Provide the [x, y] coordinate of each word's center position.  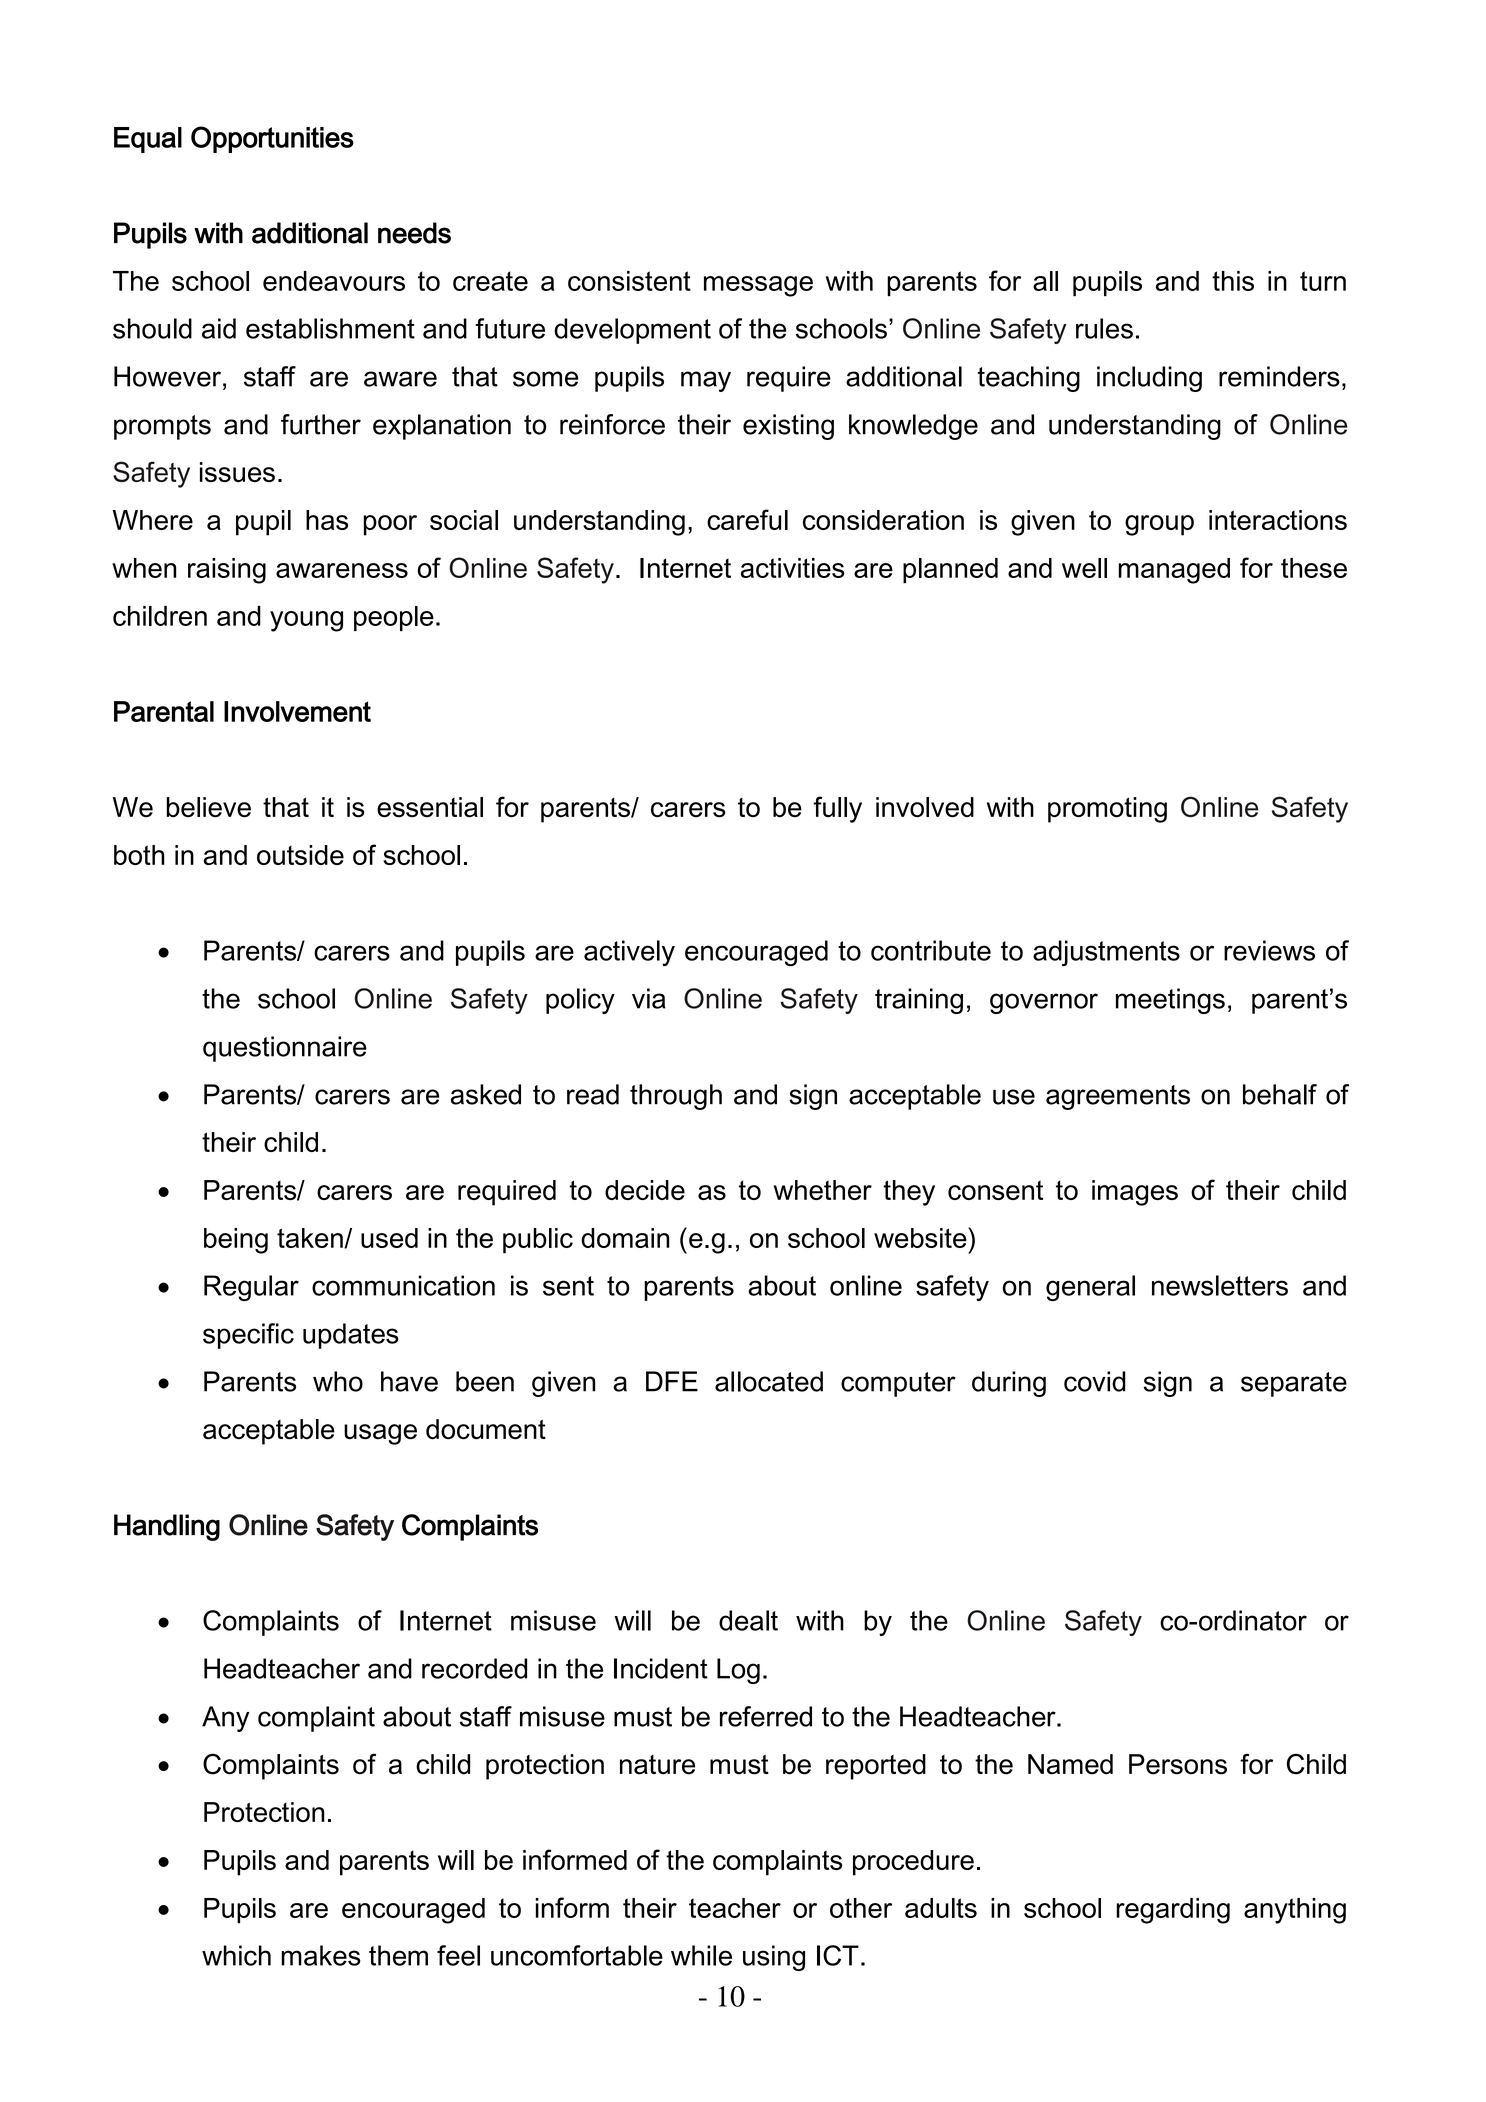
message [758, 286]
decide [645, 1190]
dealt [748, 1620]
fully [837, 809]
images [1135, 1193]
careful [747, 519]
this [1233, 281]
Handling [167, 1527]
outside [300, 855]
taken [311, 1238]
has [327, 520]
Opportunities [272, 139]
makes [321, 1955]
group [1159, 525]
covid [1095, 1381]
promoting [1107, 810]
